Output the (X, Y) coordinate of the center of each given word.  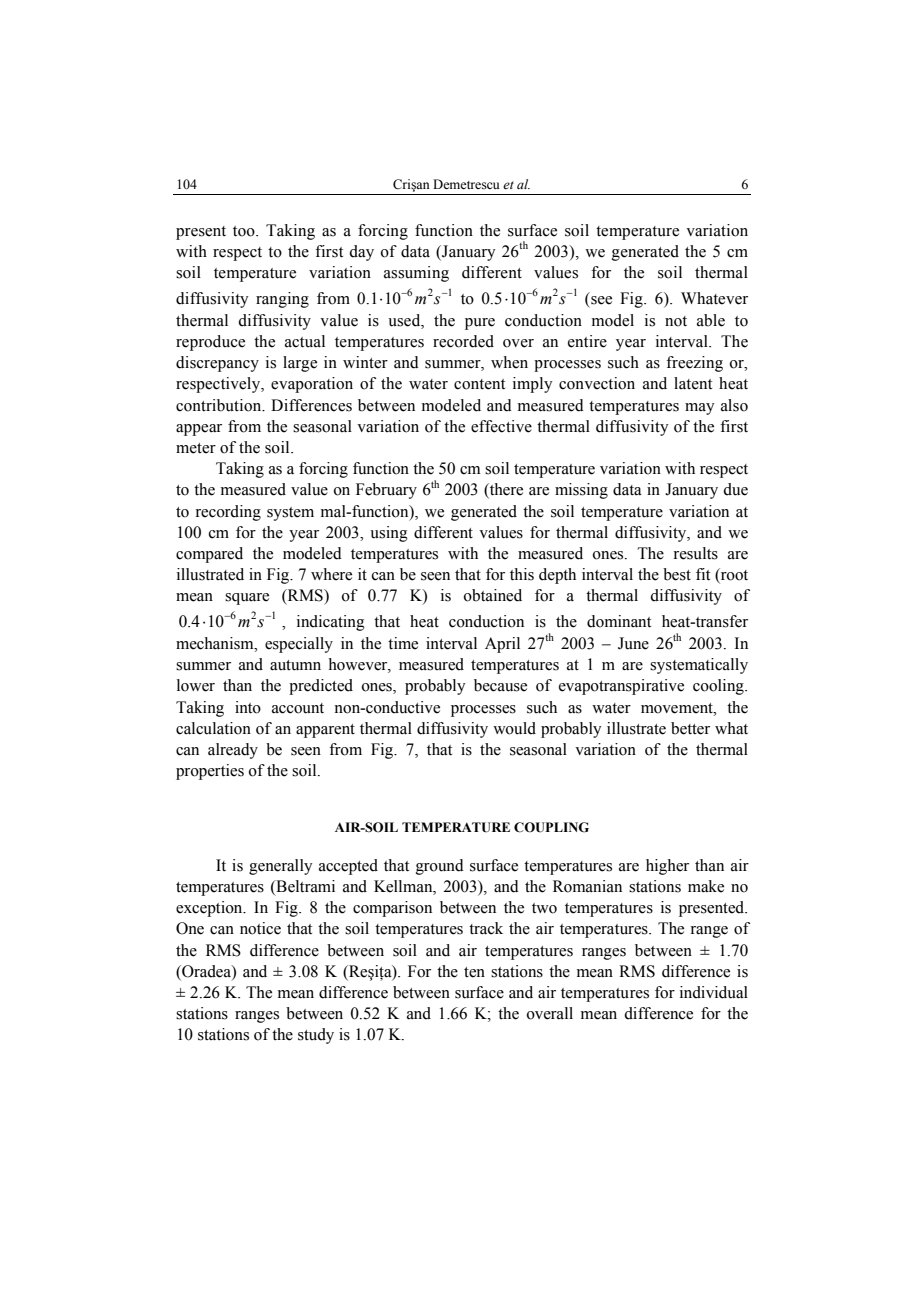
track (486, 928)
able (711, 320)
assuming (416, 274)
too (245, 231)
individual (714, 992)
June (633, 643)
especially (299, 645)
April (502, 645)
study (316, 1036)
